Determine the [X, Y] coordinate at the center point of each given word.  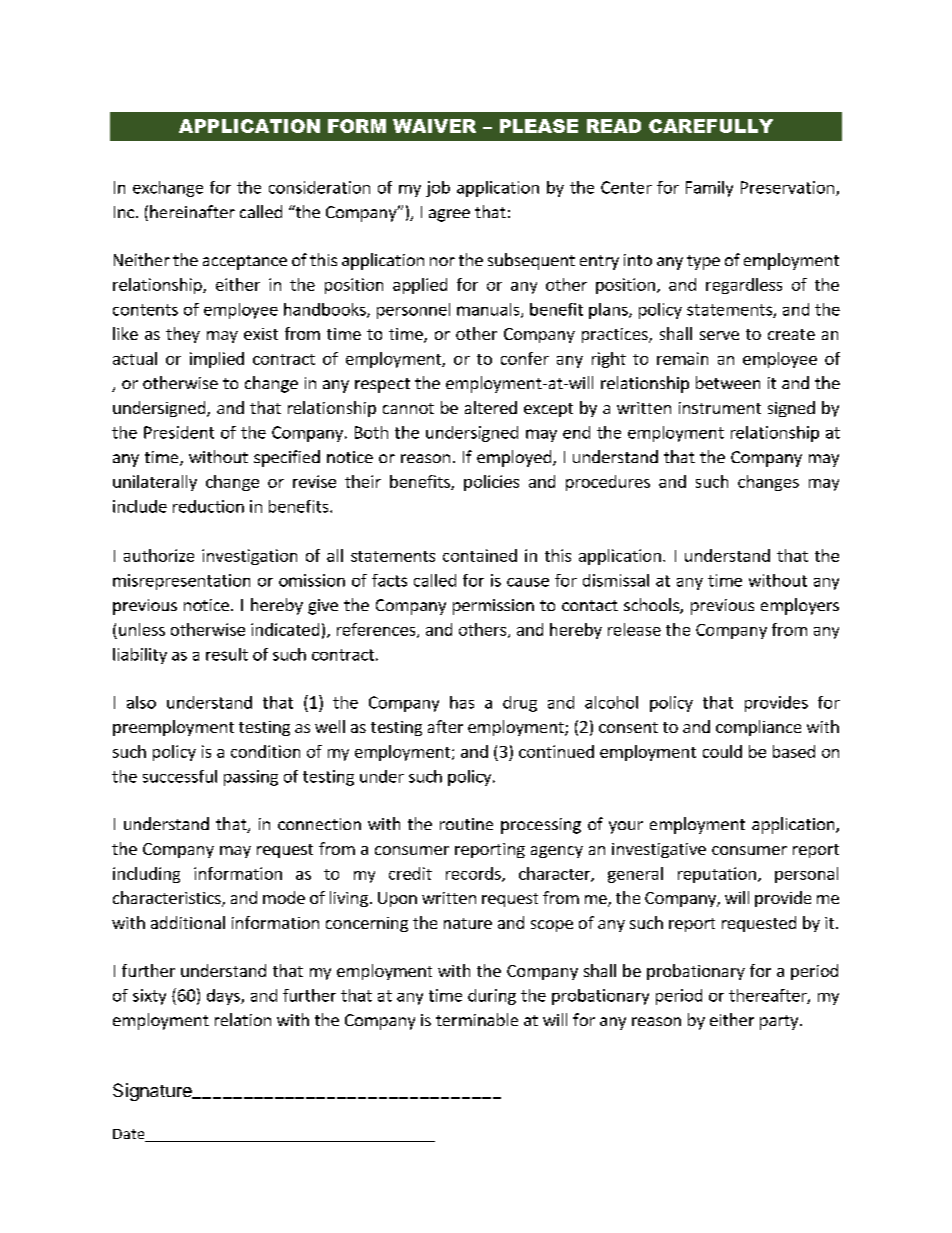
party [780, 1022]
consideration [319, 187]
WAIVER [434, 126]
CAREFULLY [711, 126]
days [224, 997]
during [492, 997]
